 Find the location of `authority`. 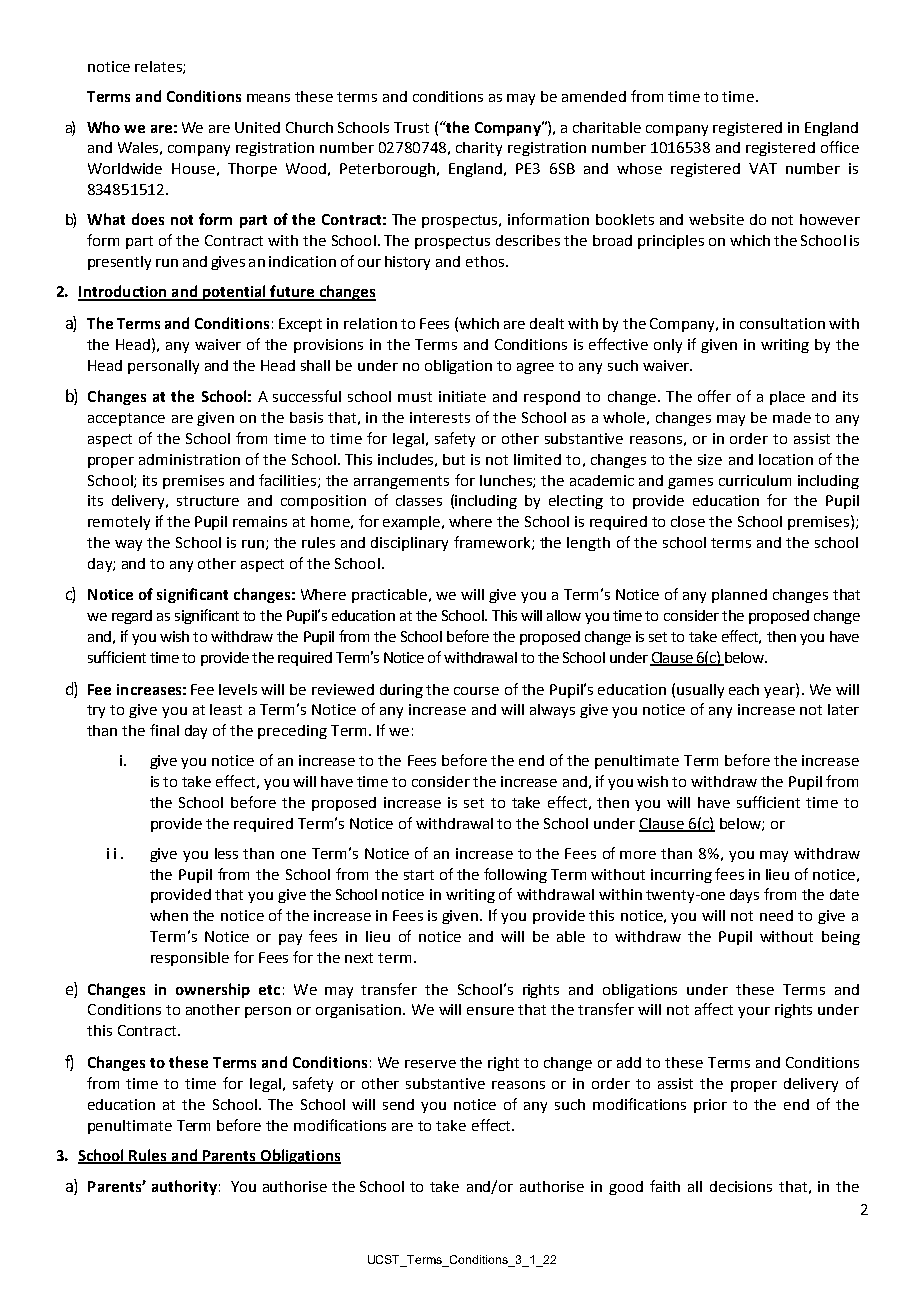

authority is located at coordinates (184, 1187).
